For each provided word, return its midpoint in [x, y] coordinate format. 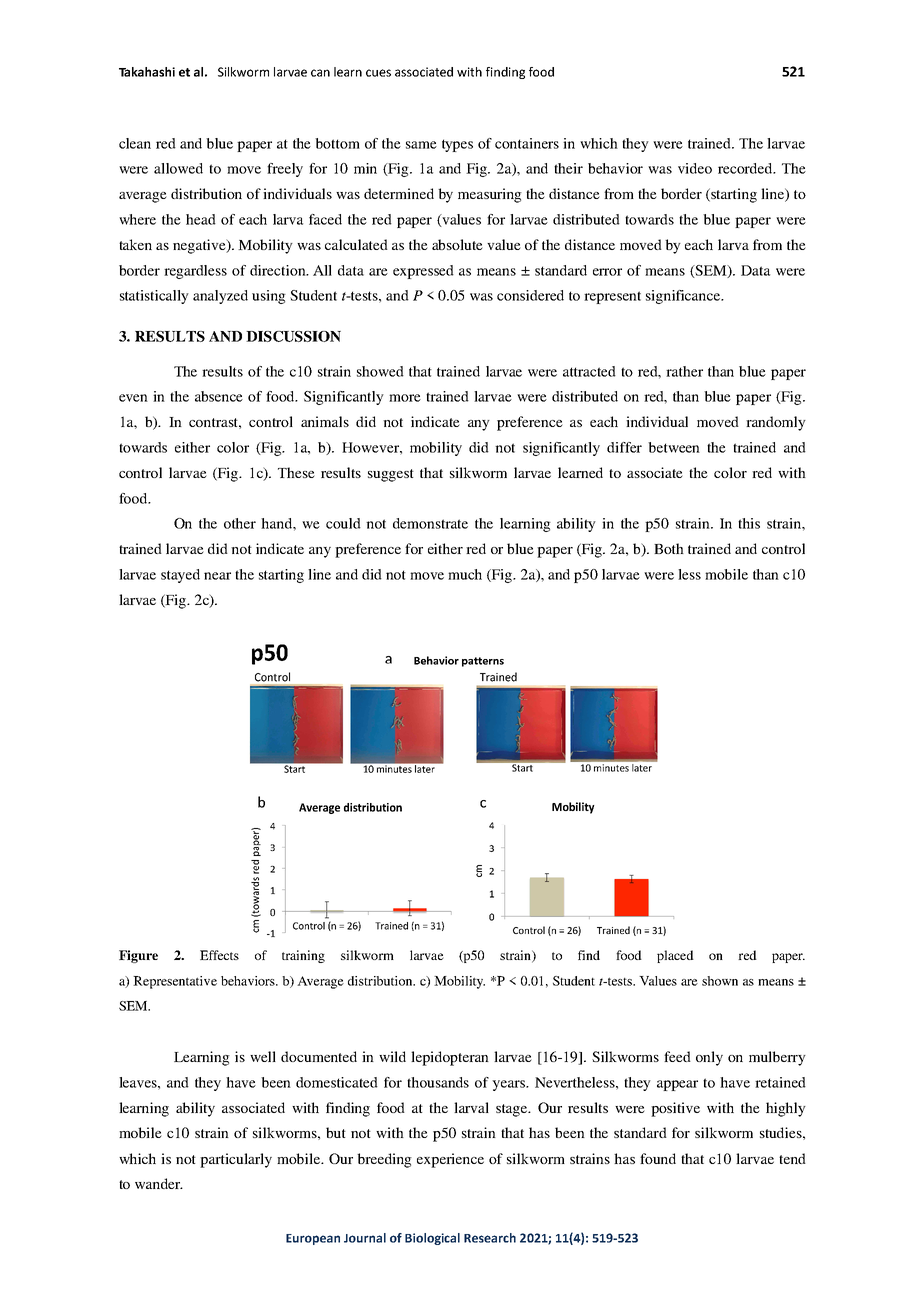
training [303, 956]
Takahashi [147, 72]
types [457, 145]
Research [490, 1238]
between [674, 447]
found [658, 1158]
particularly [236, 1160]
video [695, 168]
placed [675, 956]
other [240, 523]
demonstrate [430, 523]
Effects [219, 955]
